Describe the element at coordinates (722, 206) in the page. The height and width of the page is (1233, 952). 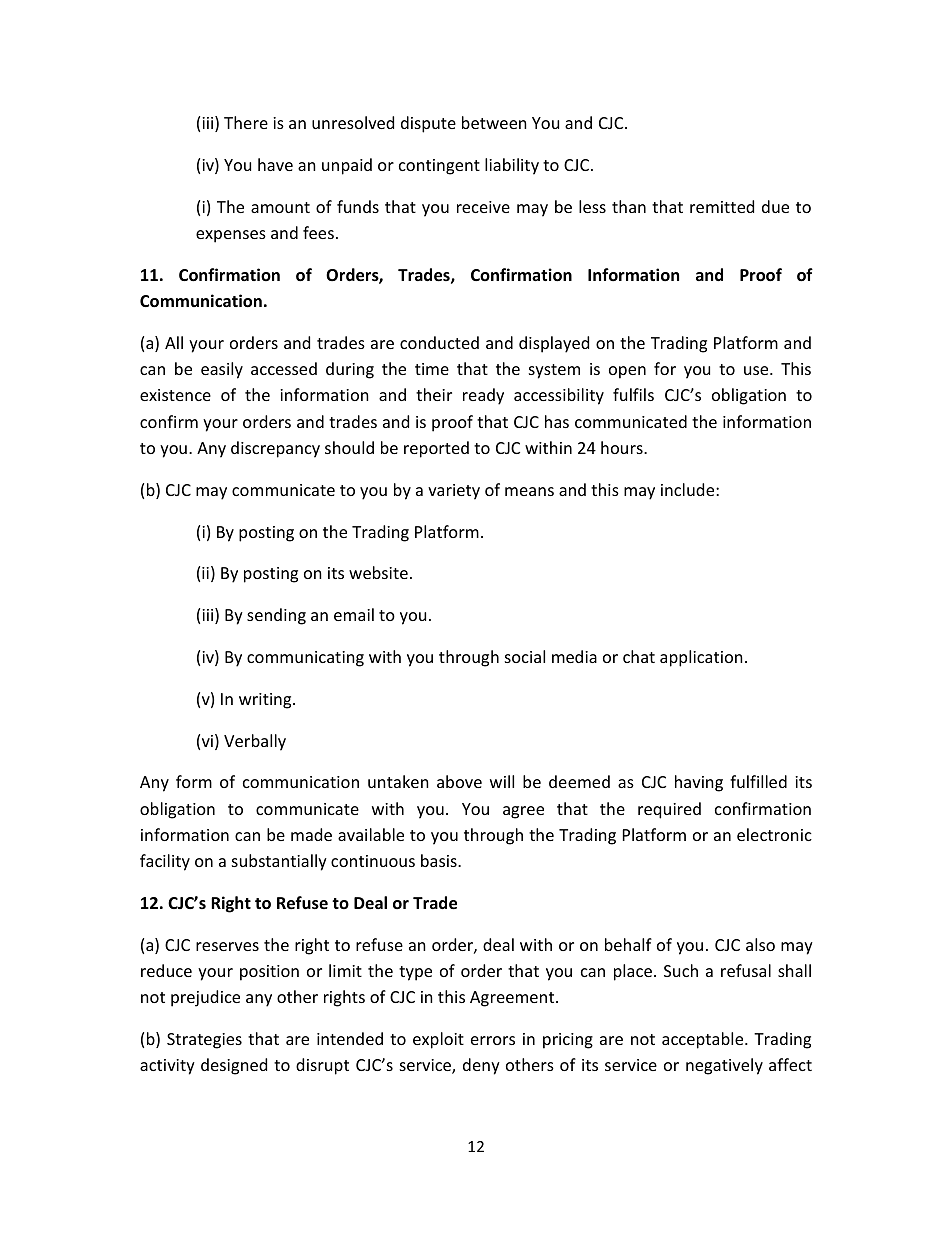
I see `remitted` at that location.
